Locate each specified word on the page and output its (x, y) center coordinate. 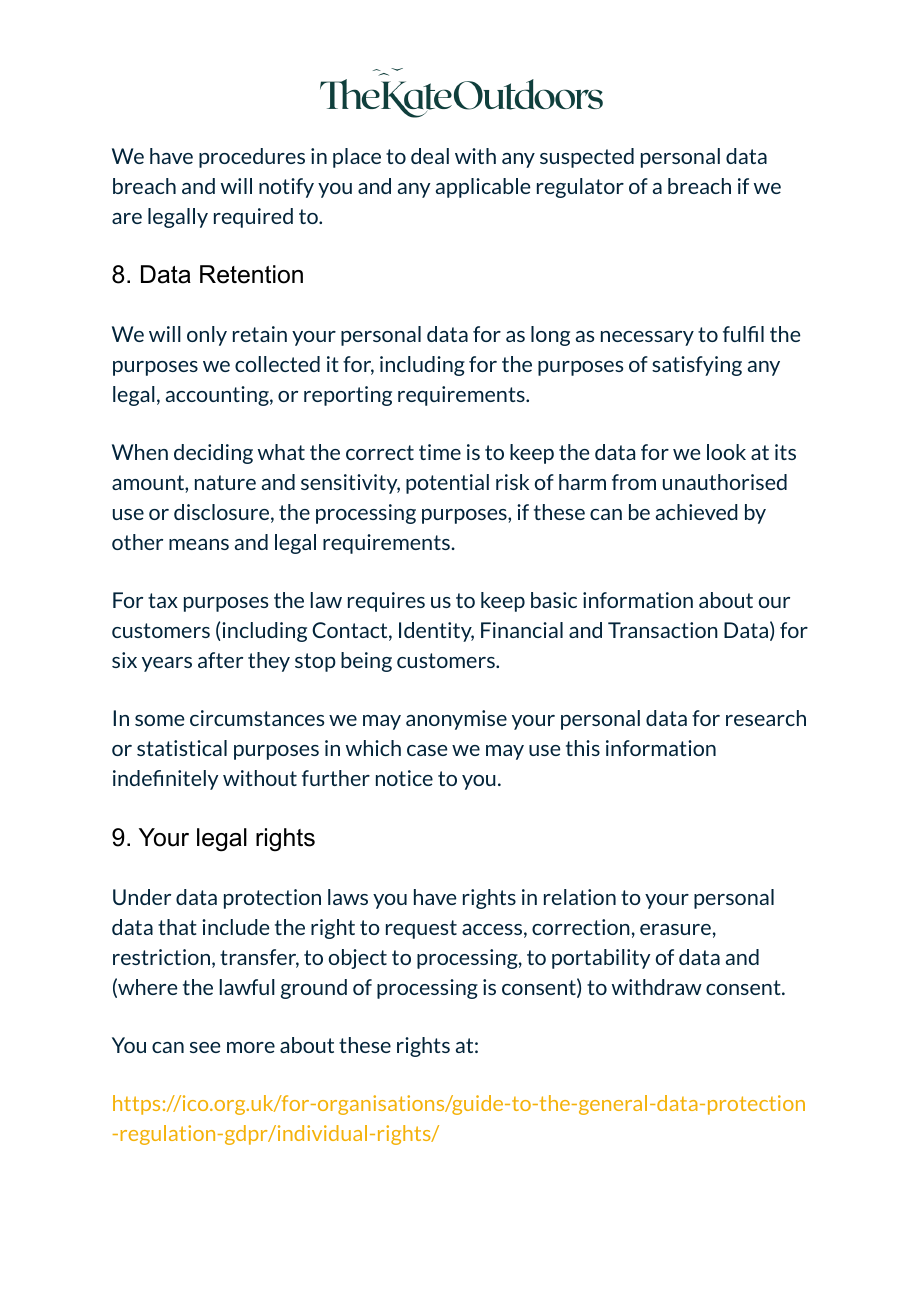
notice (404, 778)
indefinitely (166, 780)
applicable (483, 188)
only (207, 336)
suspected (587, 158)
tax (163, 600)
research (766, 718)
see (205, 1047)
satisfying (697, 366)
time (440, 452)
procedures (252, 158)
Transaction (663, 630)
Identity (436, 632)
